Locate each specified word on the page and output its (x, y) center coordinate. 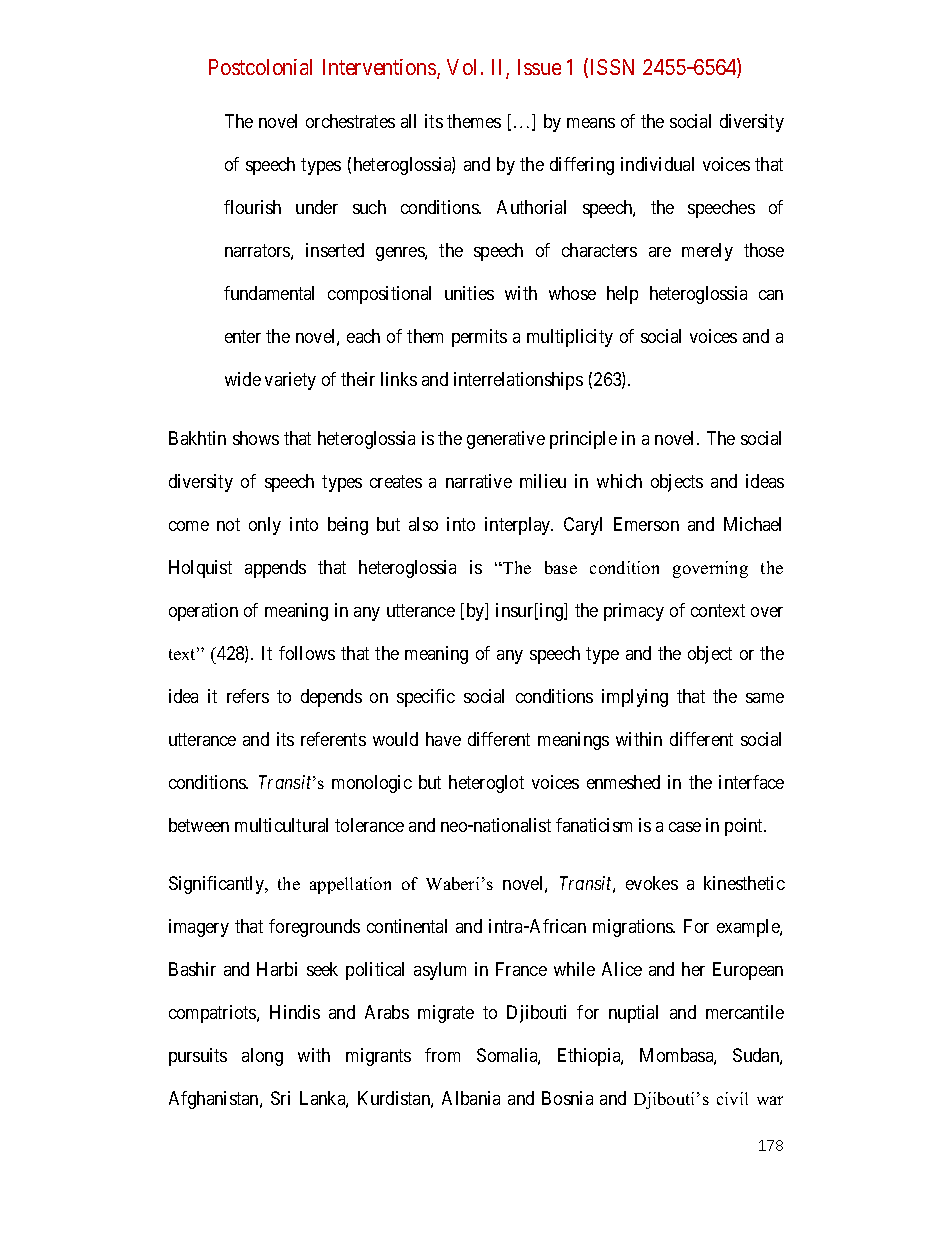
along (262, 1057)
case (685, 827)
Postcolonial (260, 67)
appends (275, 569)
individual (657, 164)
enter (243, 336)
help (622, 295)
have (443, 739)
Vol (464, 67)
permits (479, 338)
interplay (519, 526)
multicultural (281, 825)
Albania (471, 1098)
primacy (634, 612)
